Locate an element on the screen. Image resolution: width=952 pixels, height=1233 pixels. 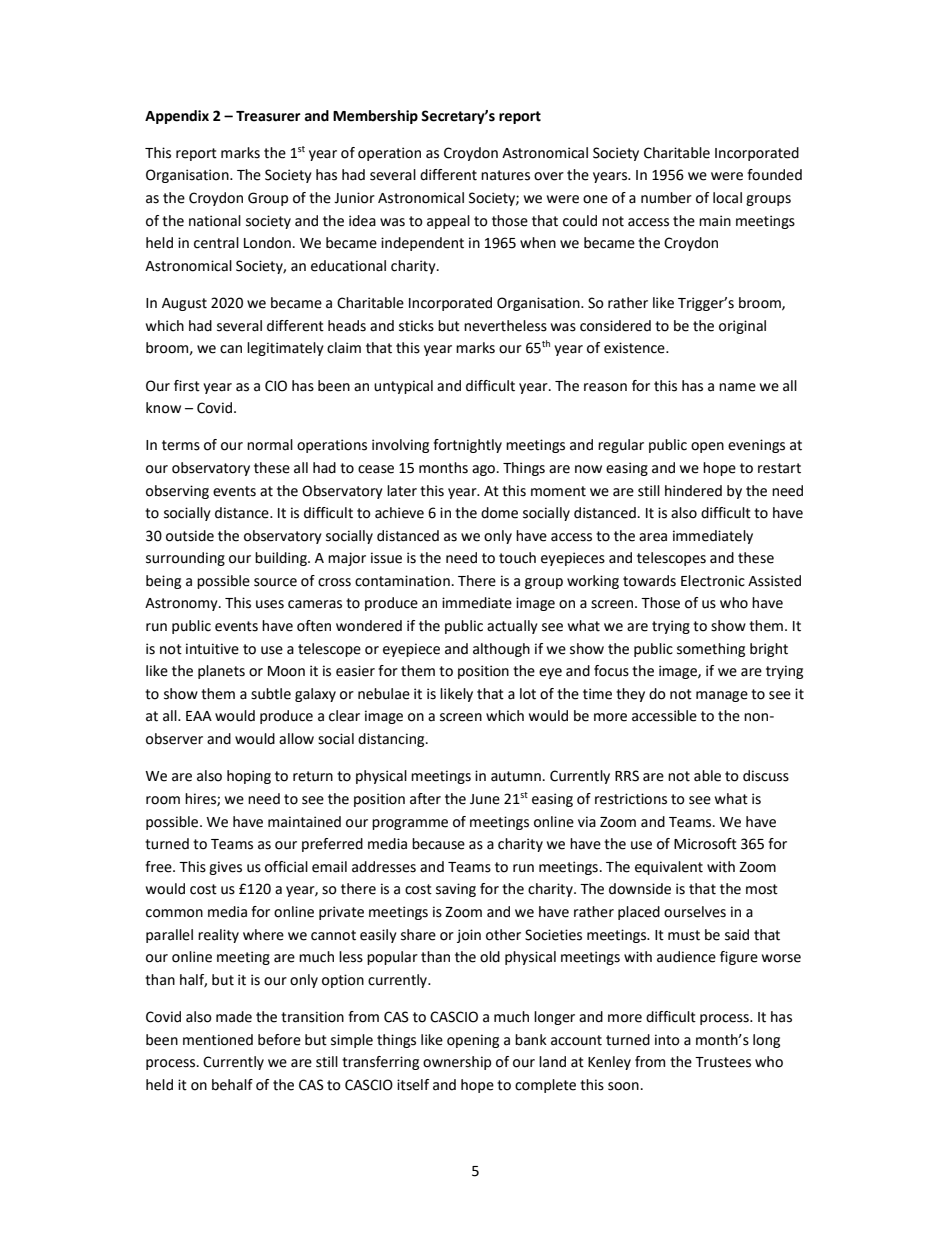
first is located at coordinates (187, 386).
